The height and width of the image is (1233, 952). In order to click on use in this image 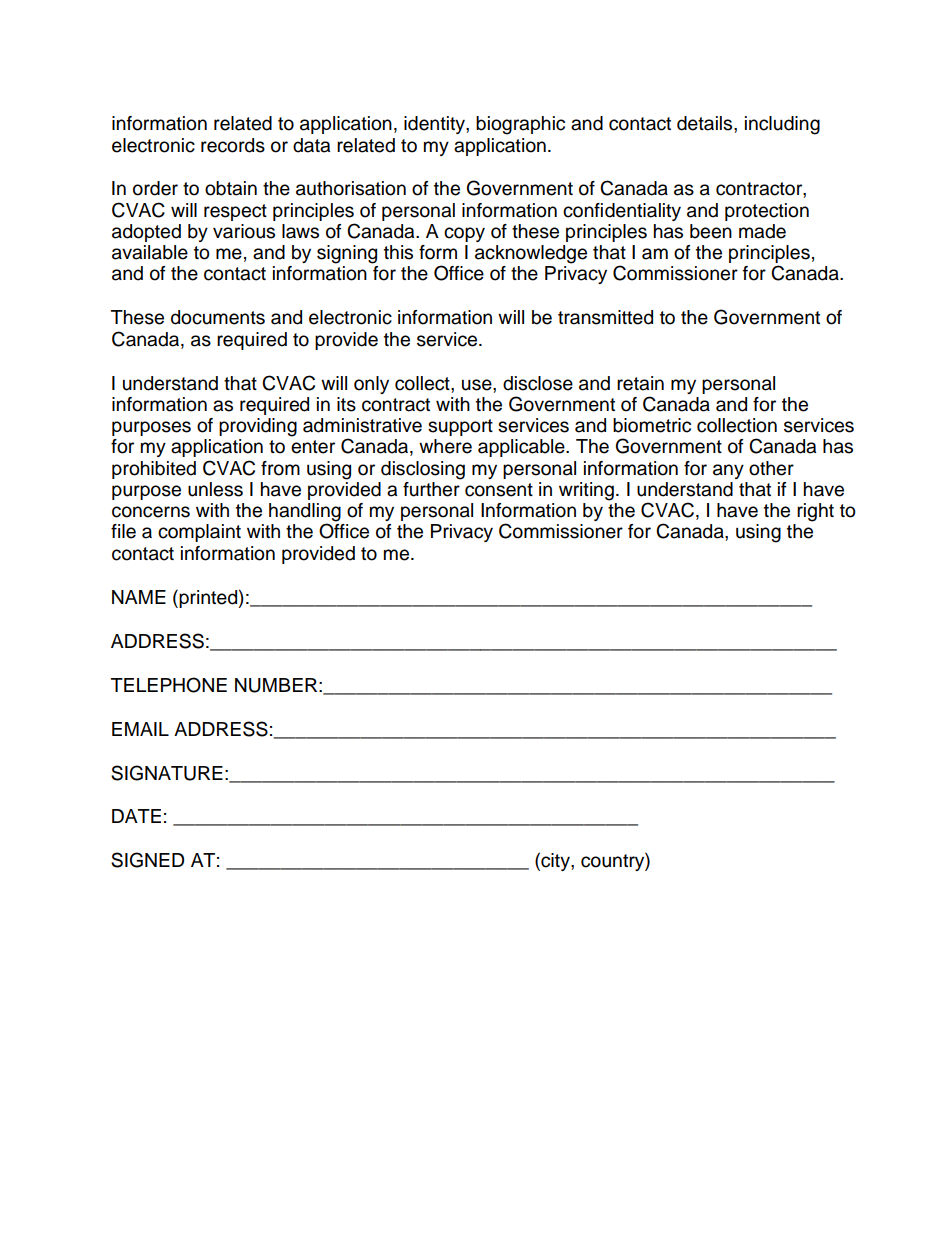, I will do `click(478, 385)`.
